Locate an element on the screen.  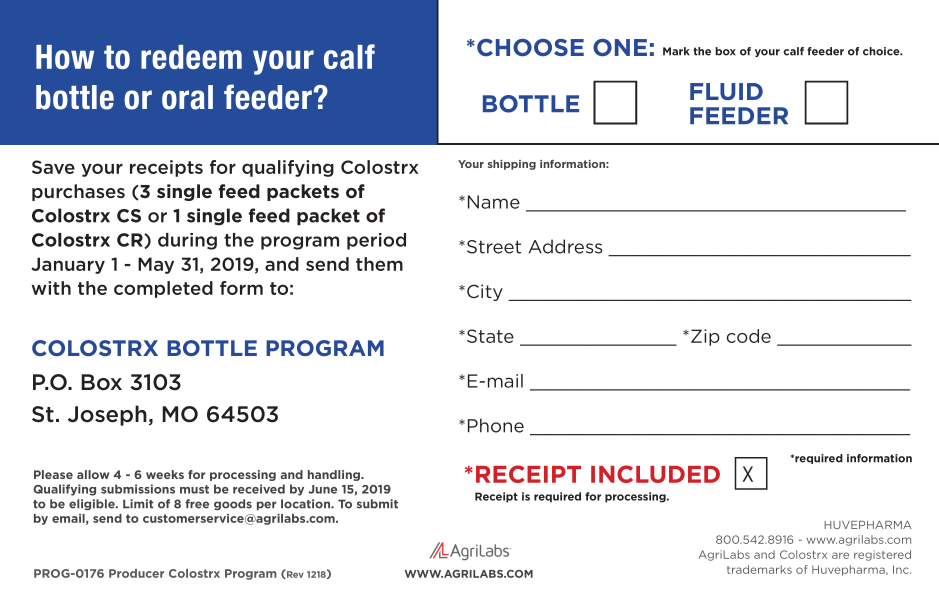
FLUID is located at coordinates (726, 91).
